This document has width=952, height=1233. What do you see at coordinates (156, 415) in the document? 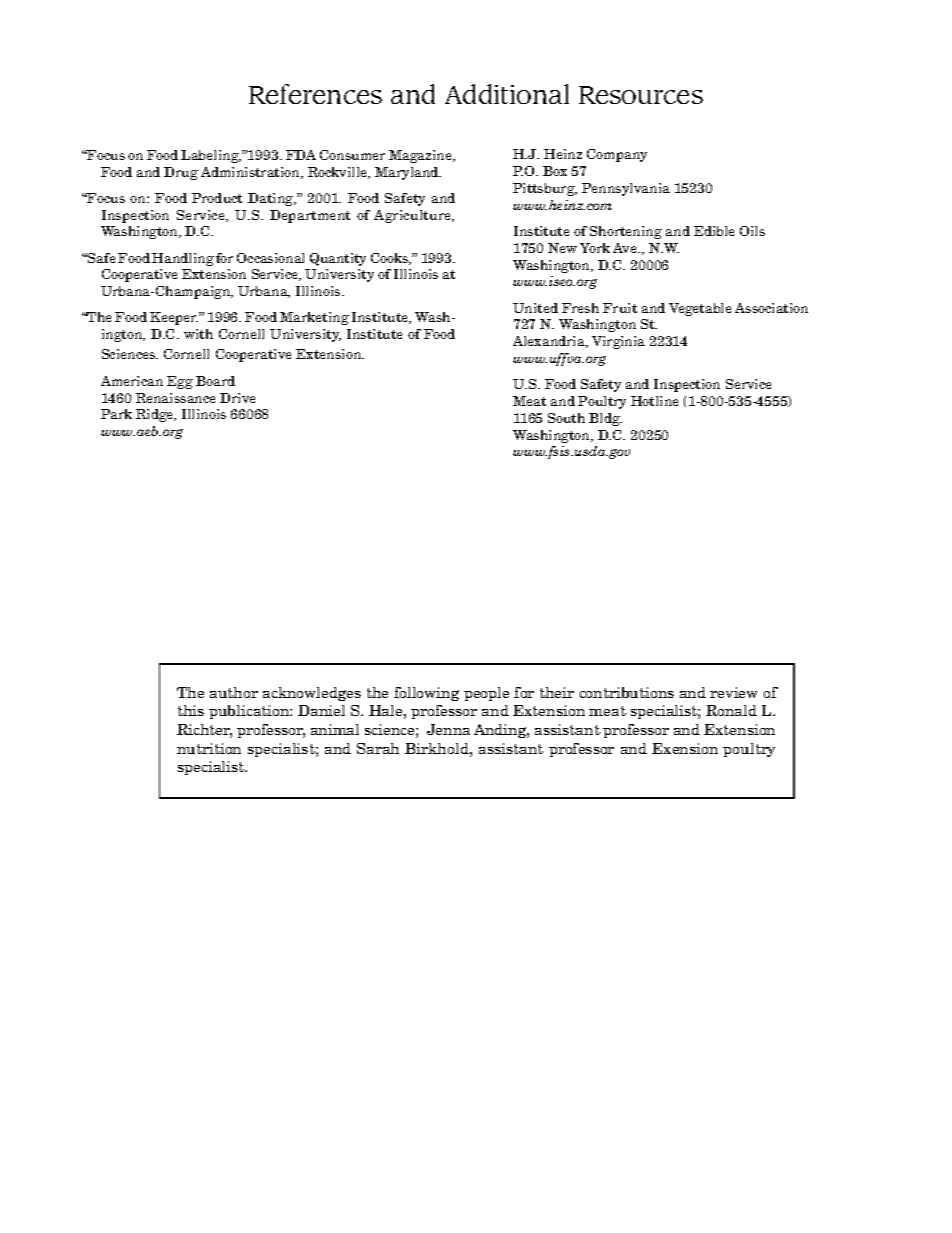
I see `Ridge` at bounding box center [156, 415].
